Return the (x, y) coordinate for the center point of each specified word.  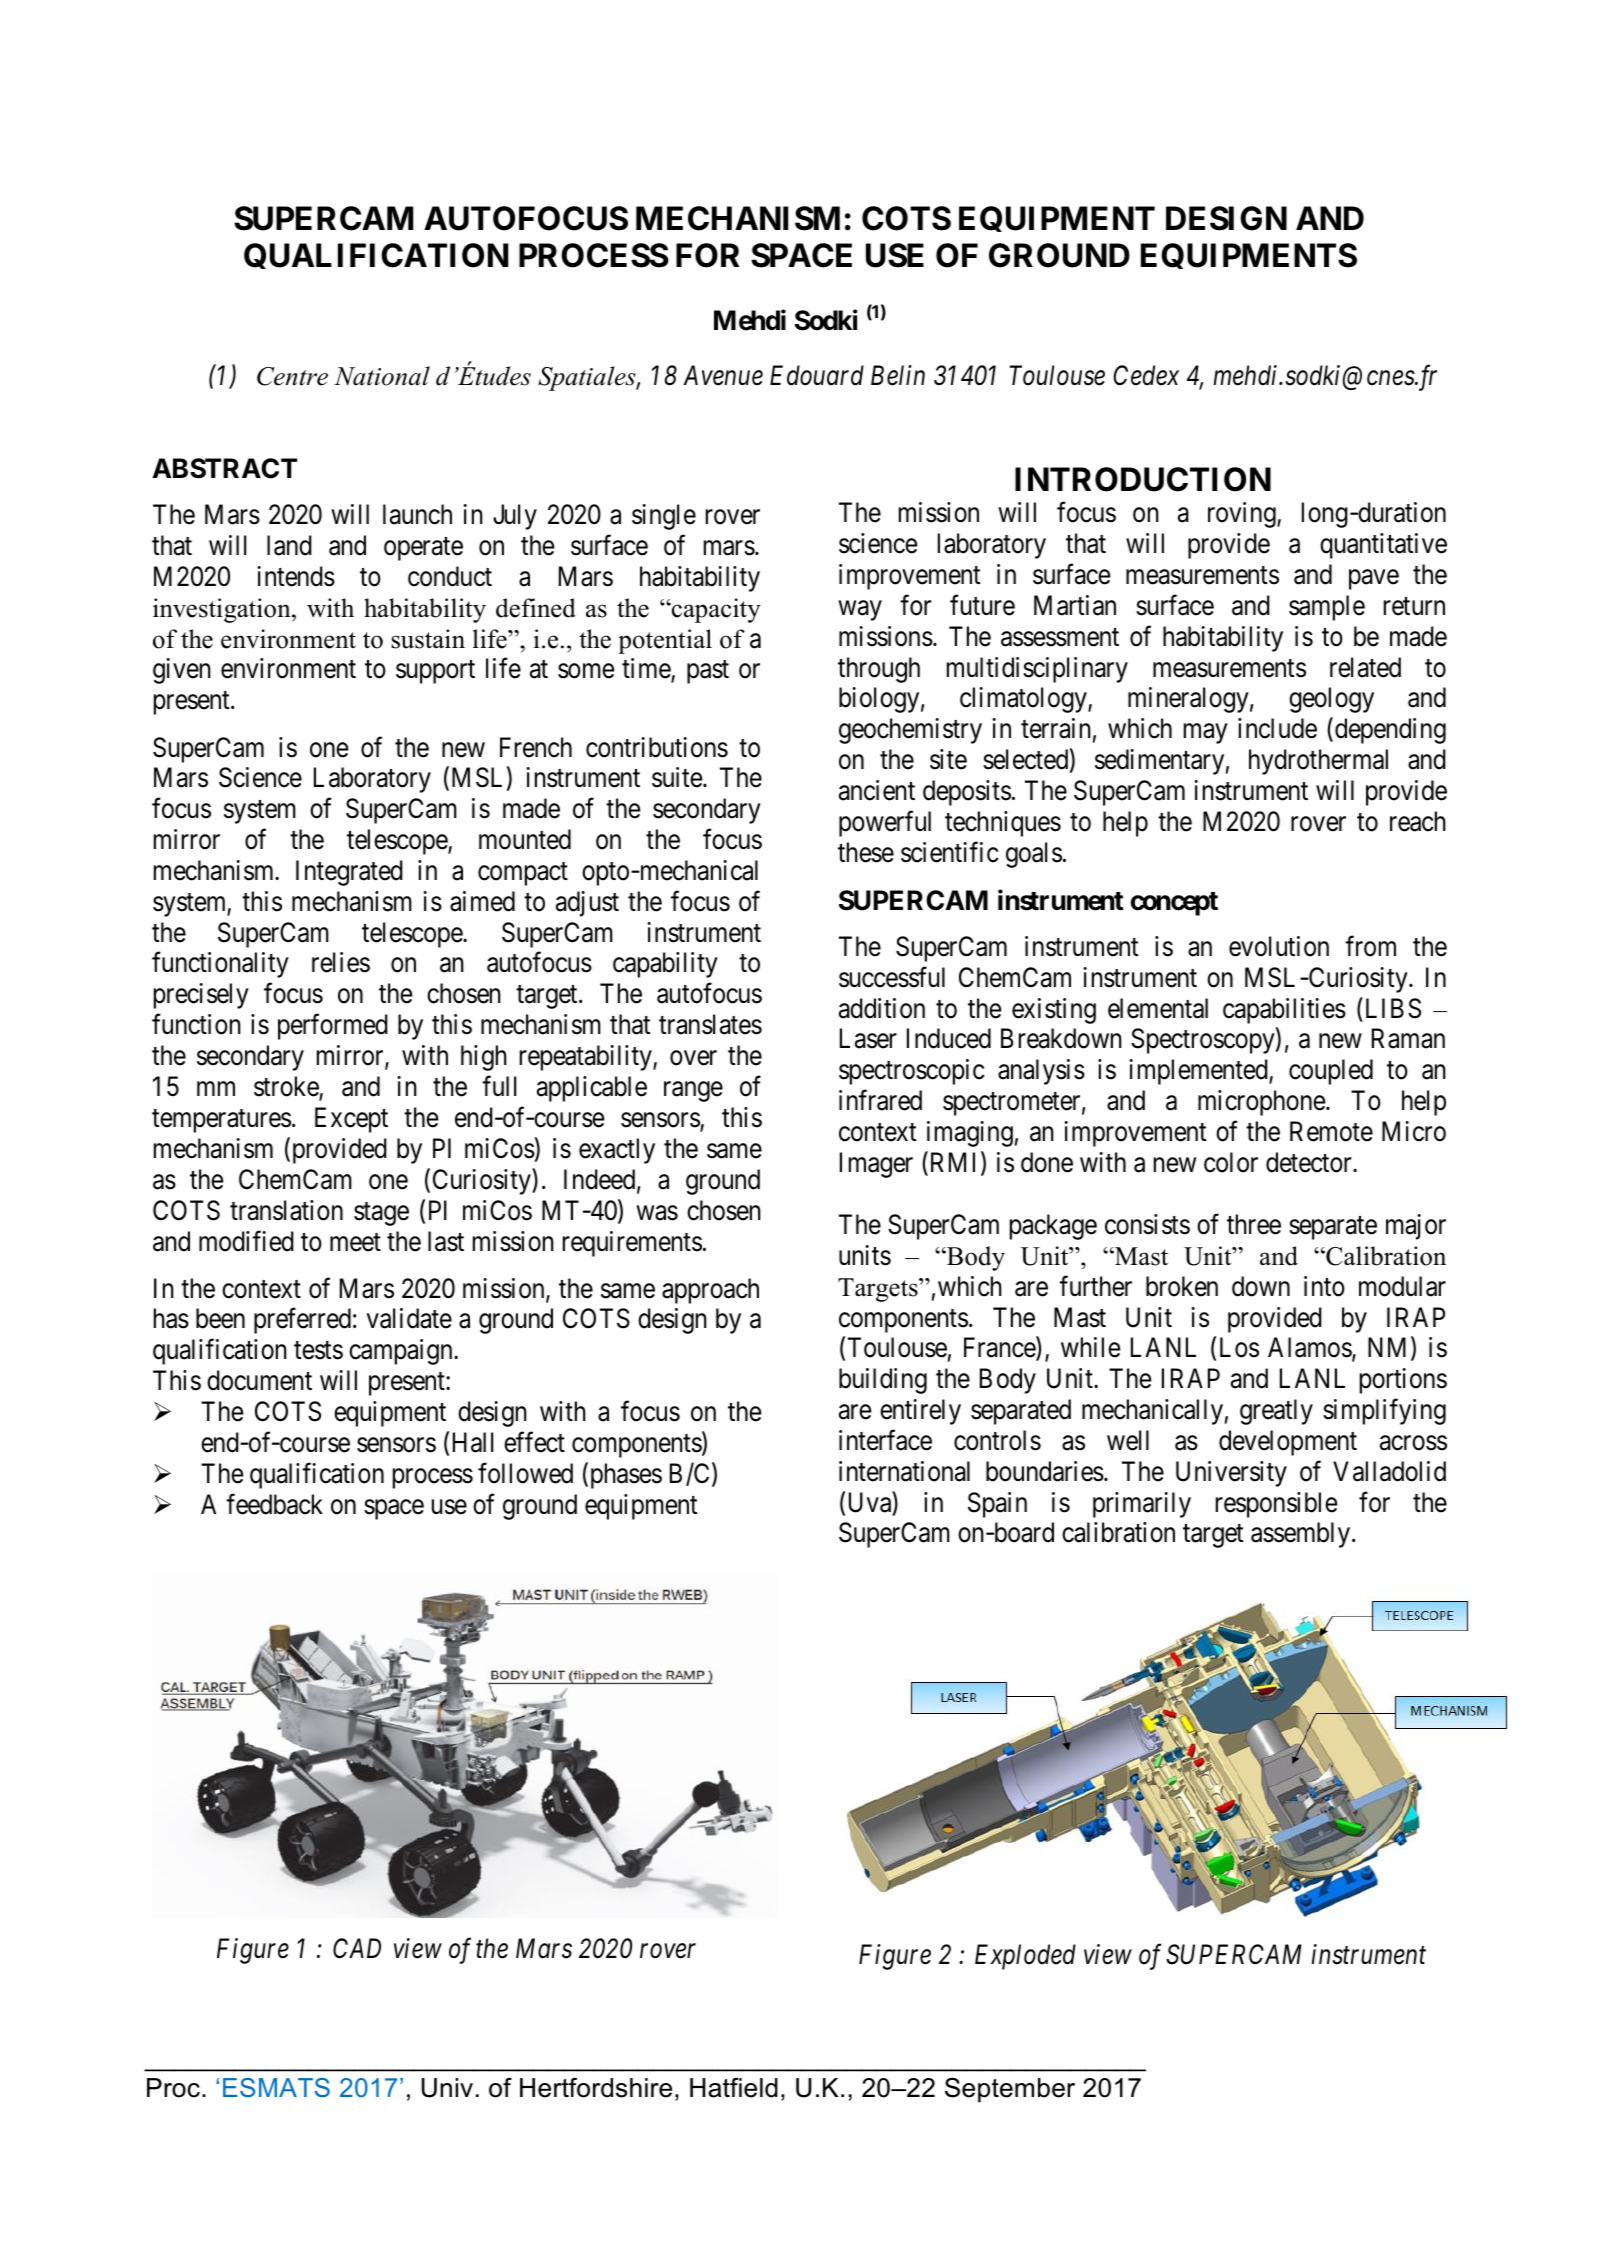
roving (1243, 515)
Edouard (817, 375)
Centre (292, 376)
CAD (357, 1948)
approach (710, 1291)
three (1254, 1224)
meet (355, 1242)
